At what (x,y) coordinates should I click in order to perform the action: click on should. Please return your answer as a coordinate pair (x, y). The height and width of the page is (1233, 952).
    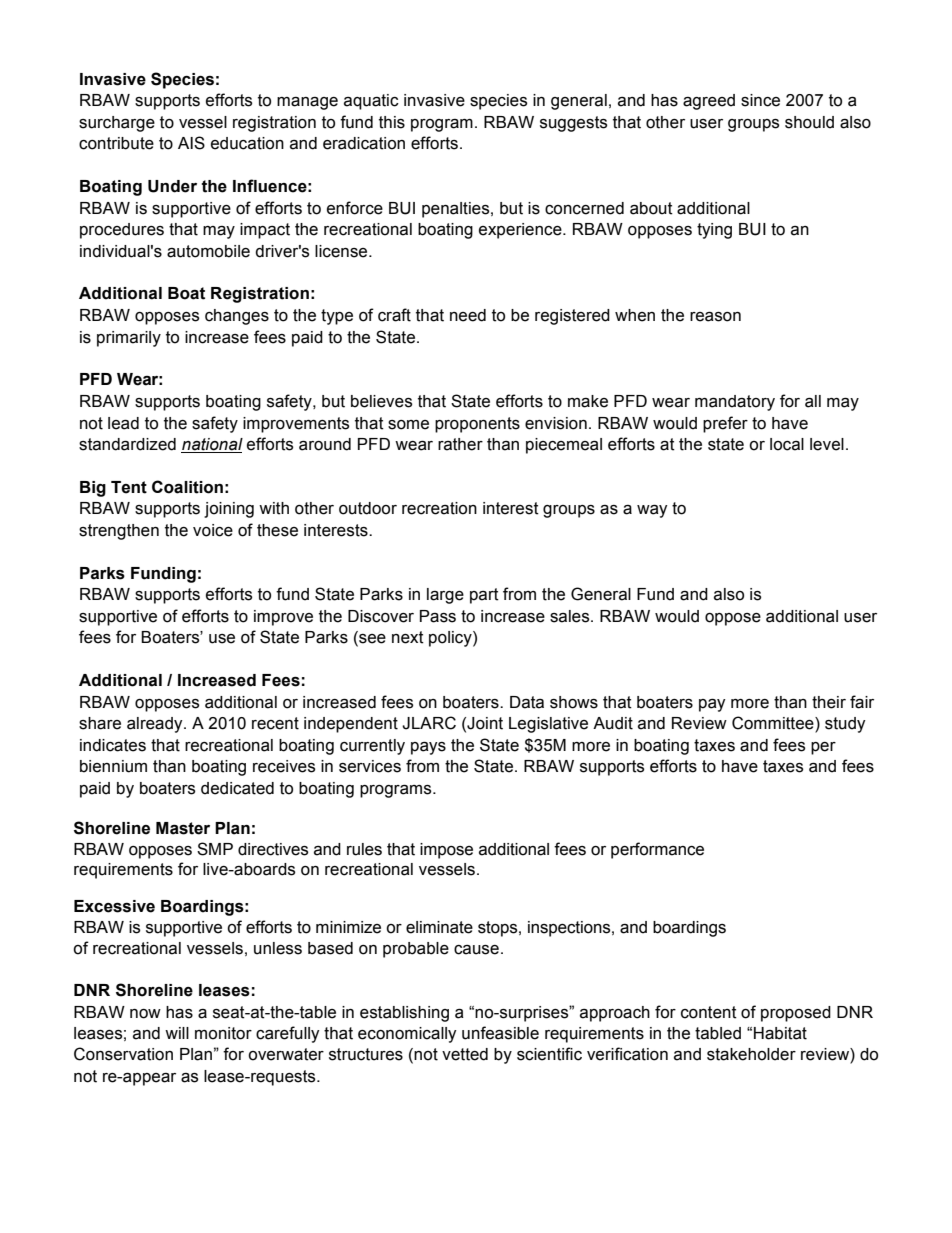
    Looking at the image, I should click on (809, 122).
